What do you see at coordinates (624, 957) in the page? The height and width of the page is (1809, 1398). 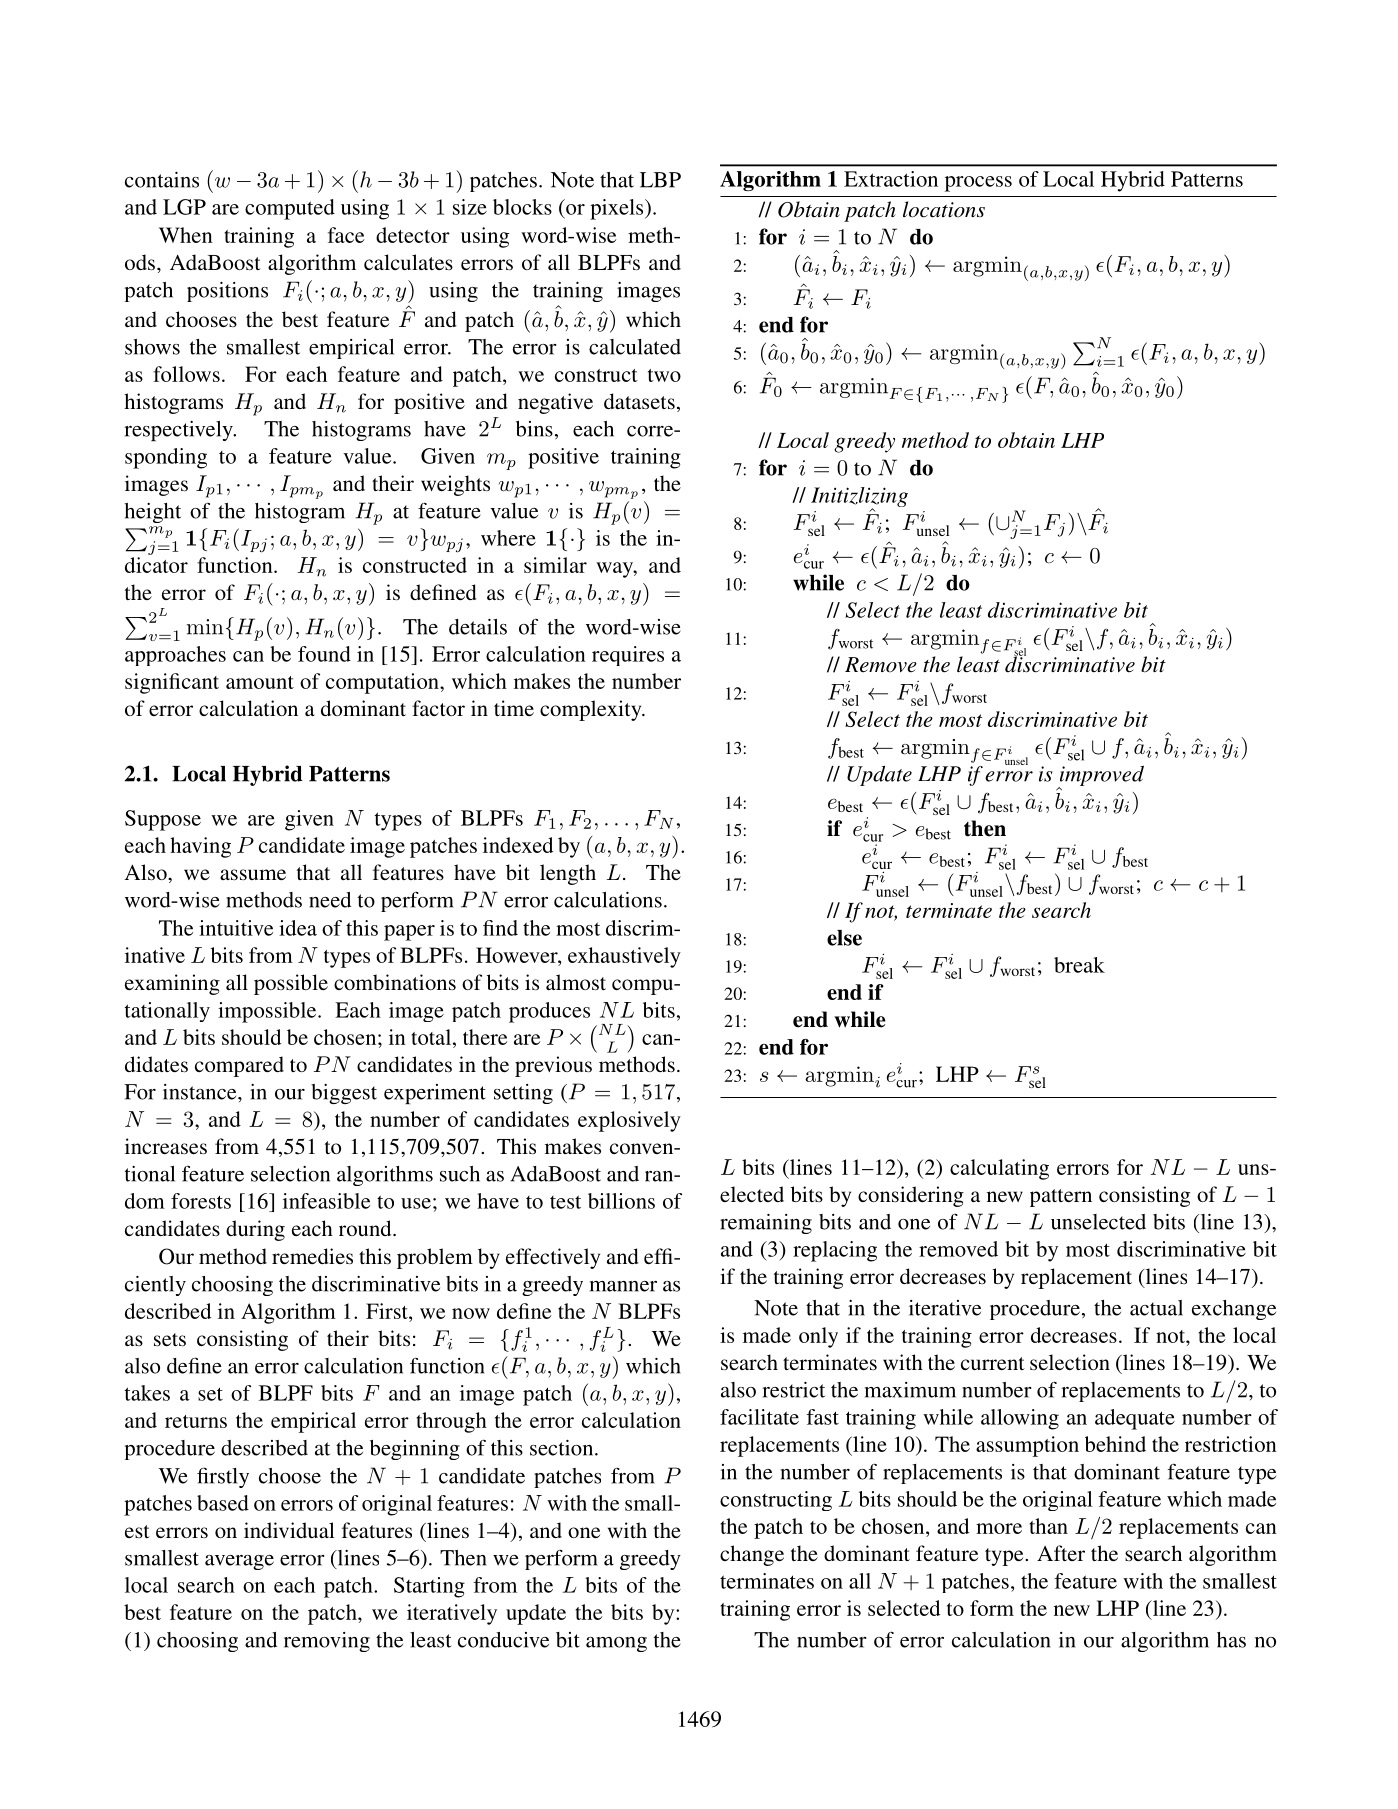 I see `exhaustively` at bounding box center [624, 957].
